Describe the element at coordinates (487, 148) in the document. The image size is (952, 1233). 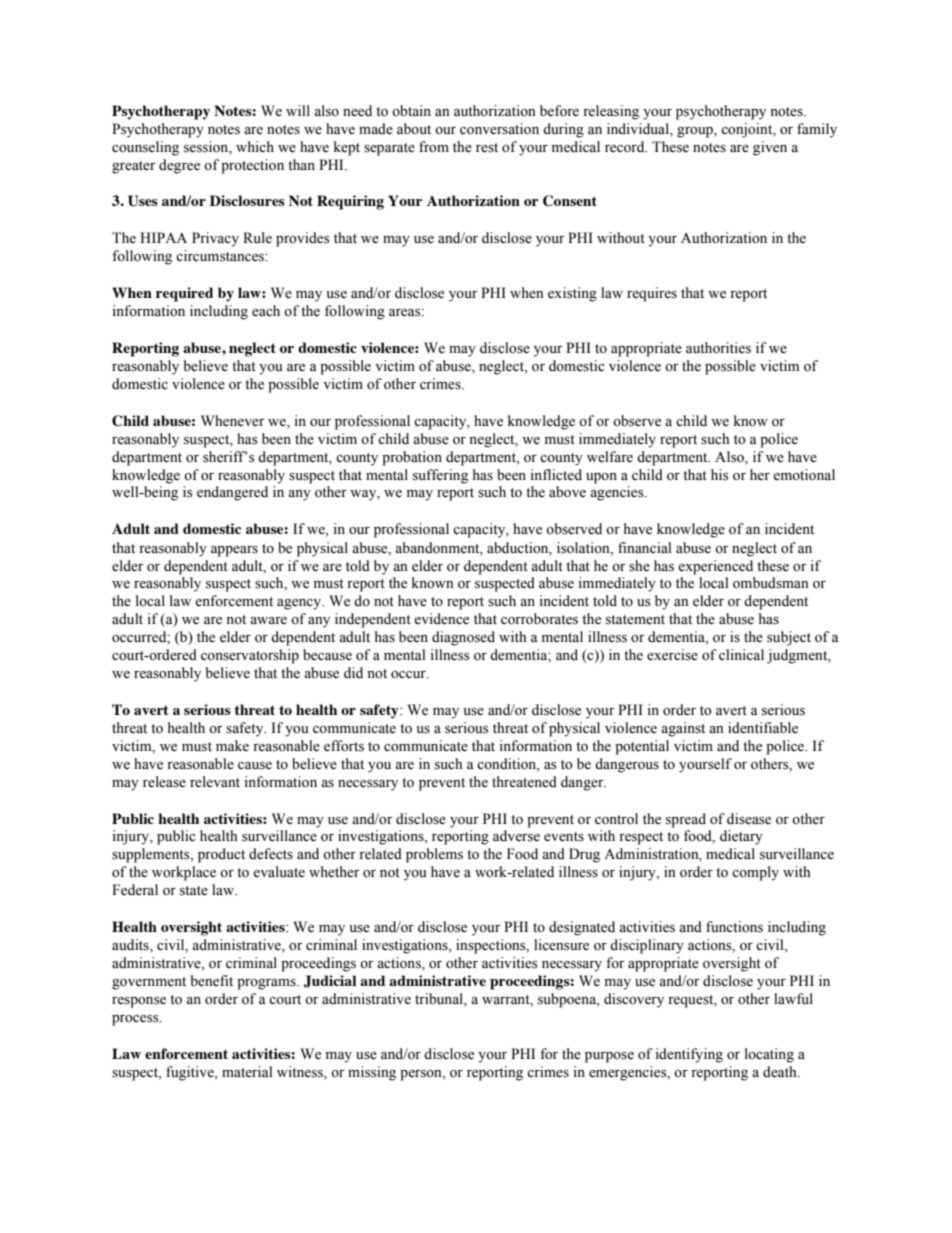
I see `rest` at that location.
